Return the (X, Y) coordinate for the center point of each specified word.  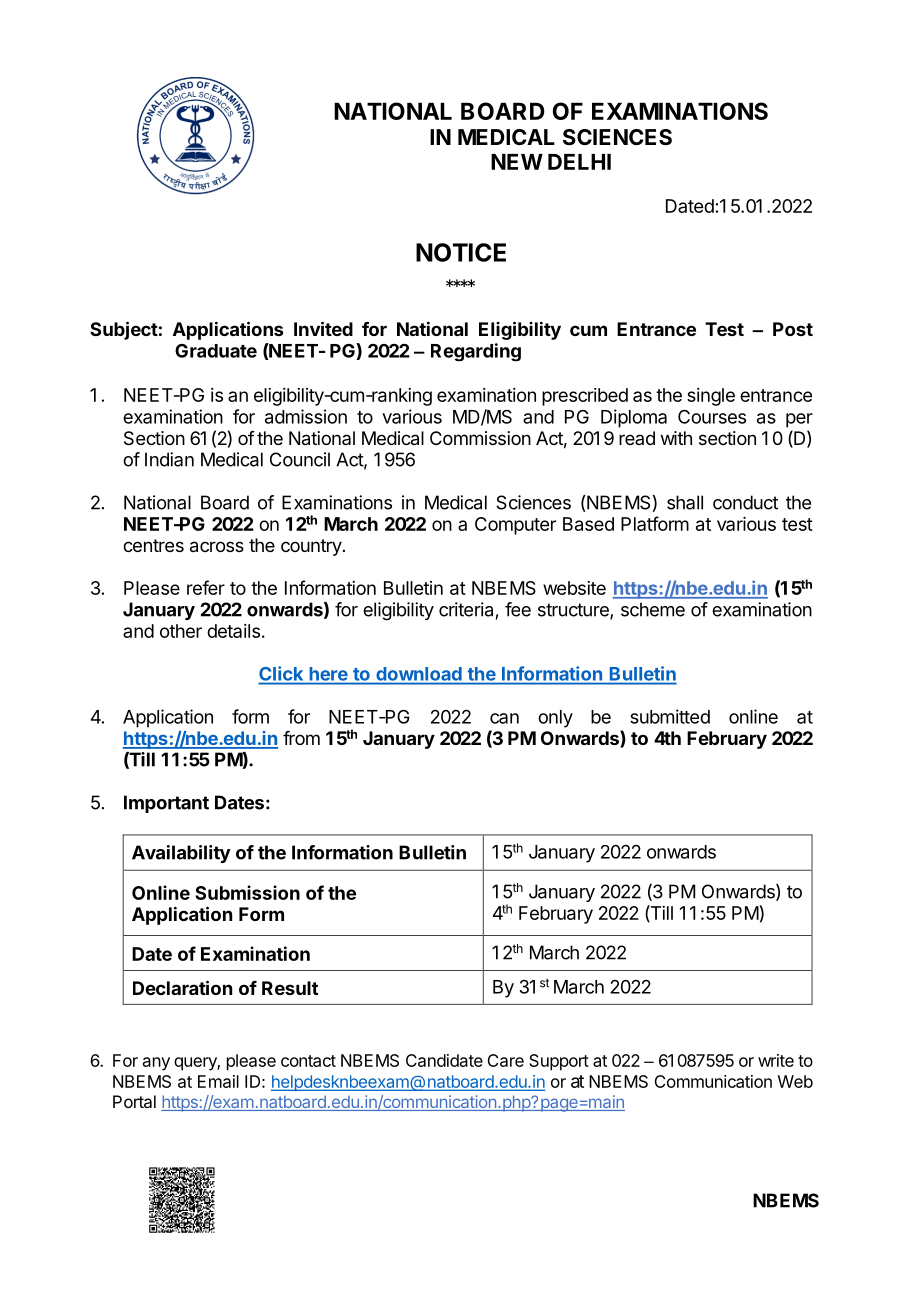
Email (218, 1081)
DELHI (579, 162)
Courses (712, 416)
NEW (517, 162)
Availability (181, 854)
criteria (466, 609)
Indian (169, 459)
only (555, 719)
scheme (653, 609)
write (776, 1060)
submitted (670, 716)
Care (505, 1060)
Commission (480, 438)
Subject (124, 330)
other (181, 631)
